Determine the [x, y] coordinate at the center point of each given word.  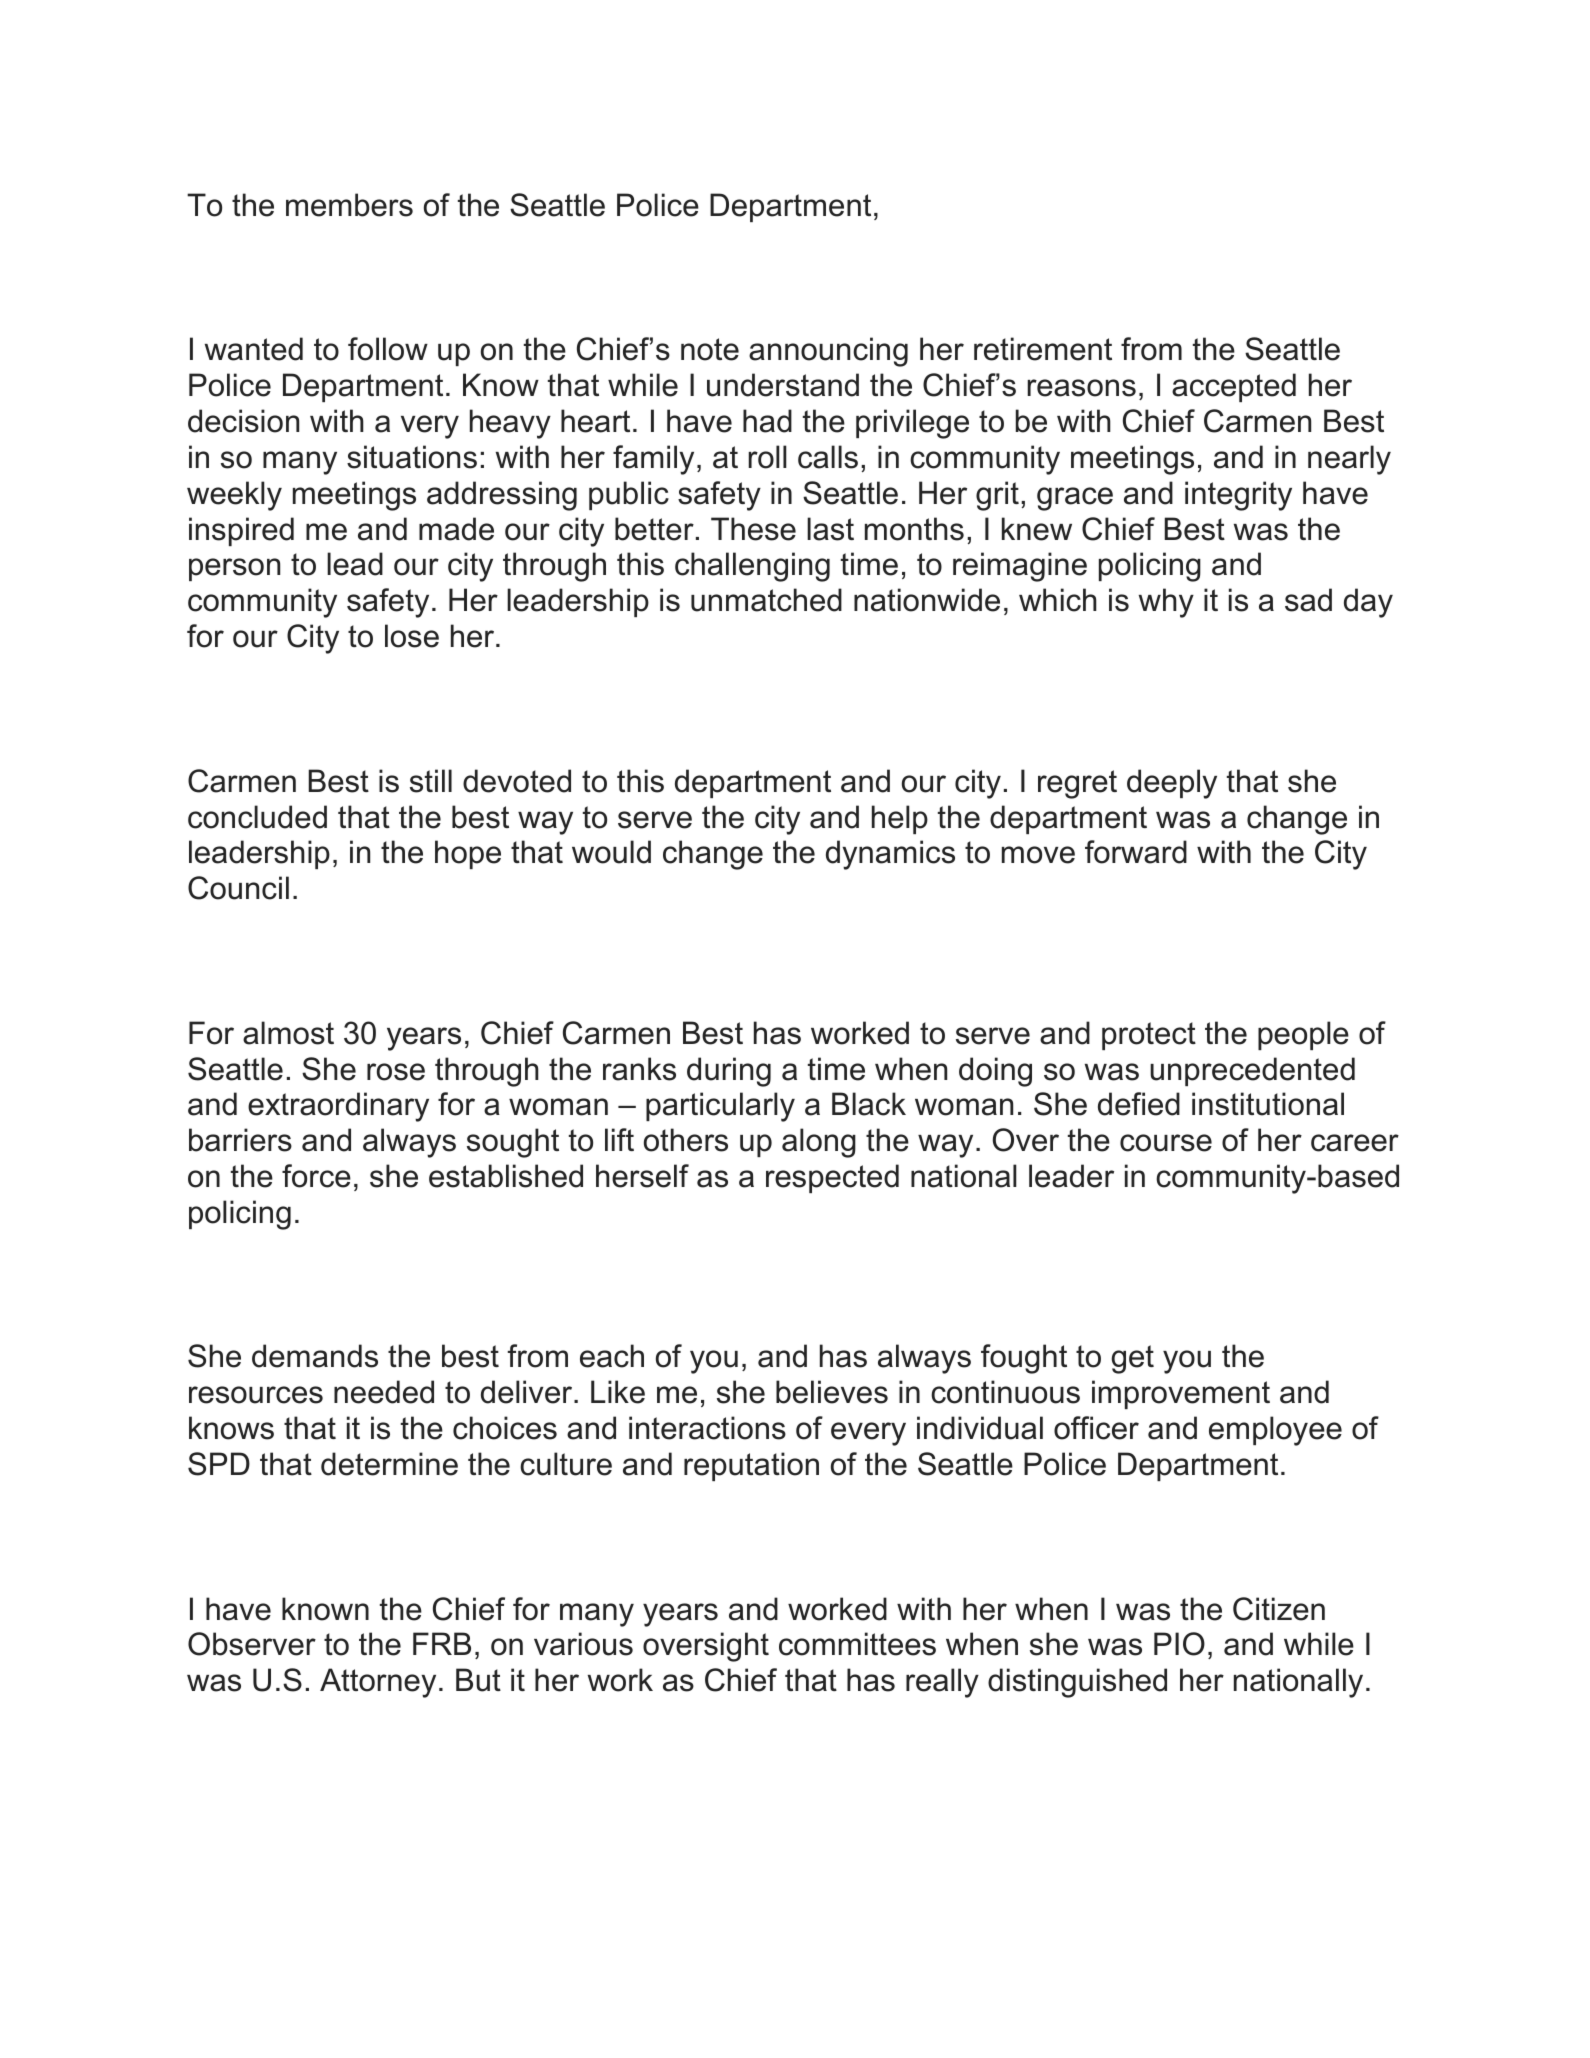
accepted [1234, 387]
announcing [828, 352]
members [349, 205]
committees [857, 1644]
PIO [1179, 1644]
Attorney [378, 1683]
